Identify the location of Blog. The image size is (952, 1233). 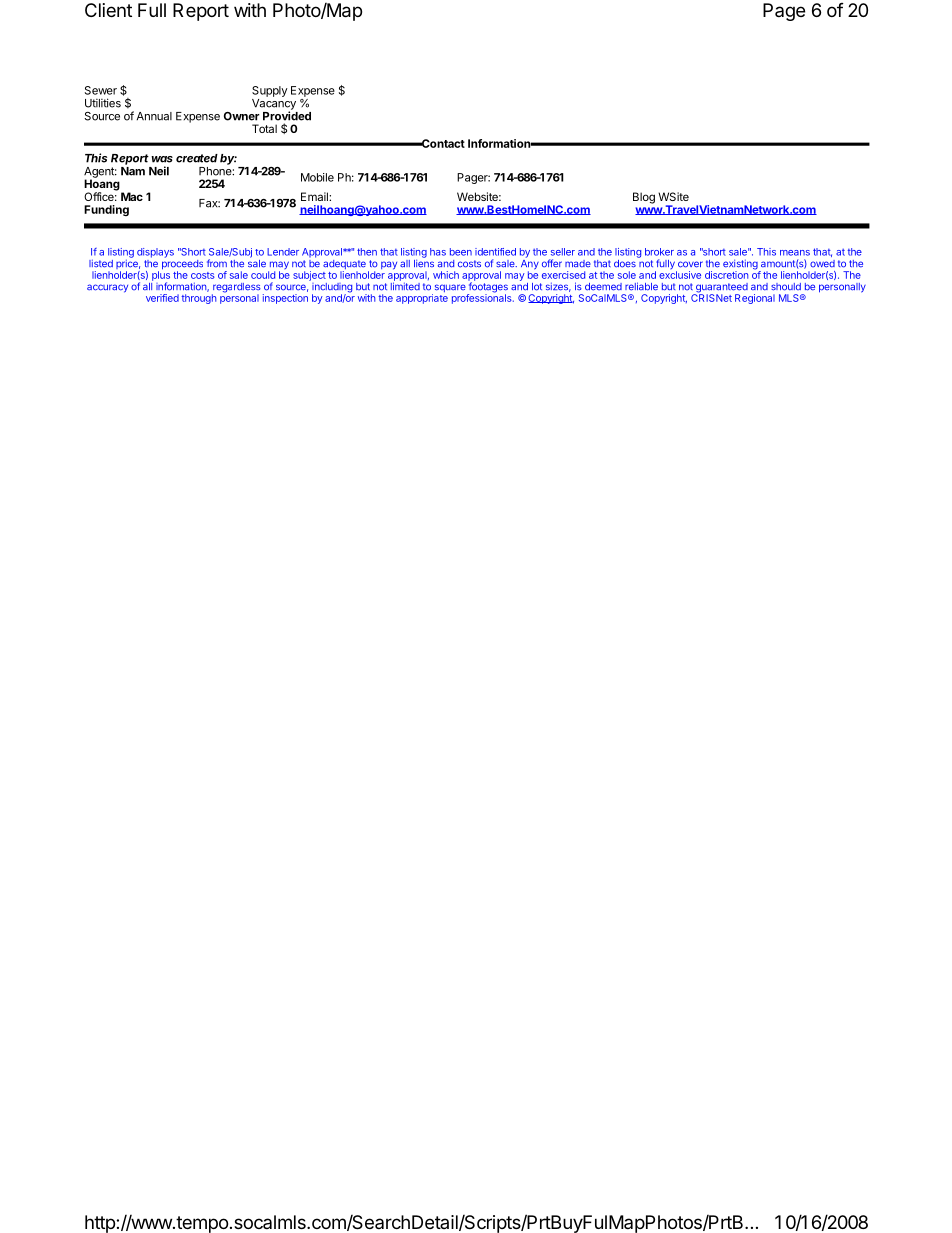
(644, 198).
